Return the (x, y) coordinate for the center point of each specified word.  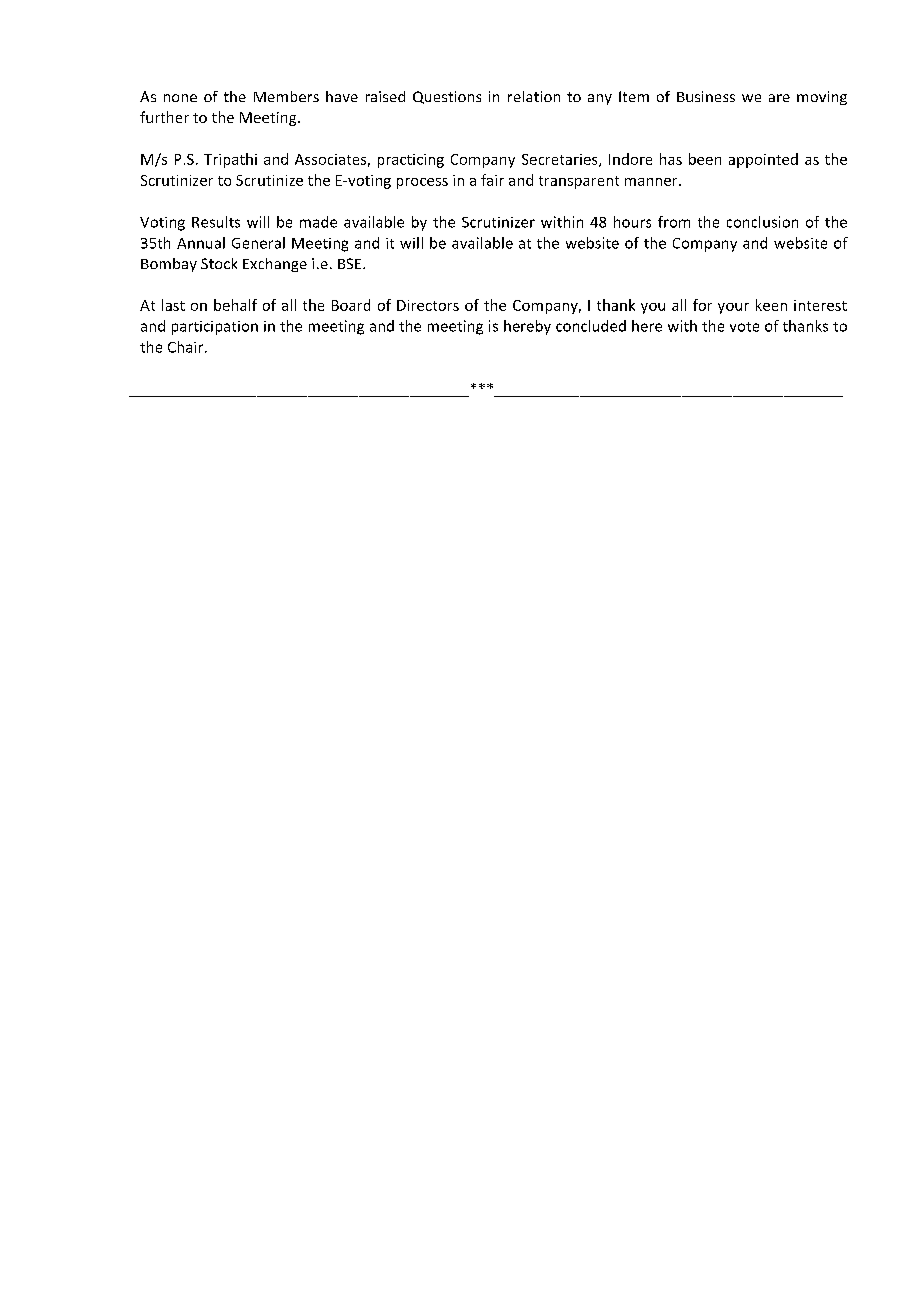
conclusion (762, 222)
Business (706, 96)
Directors (428, 305)
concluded (591, 326)
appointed (763, 160)
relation (534, 96)
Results (216, 222)
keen (771, 305)
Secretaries (561, 160)
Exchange (275, 265)
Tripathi (230, 160)
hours (632, 222)
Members (286, 96)
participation (215, 328)
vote (744, 327)
